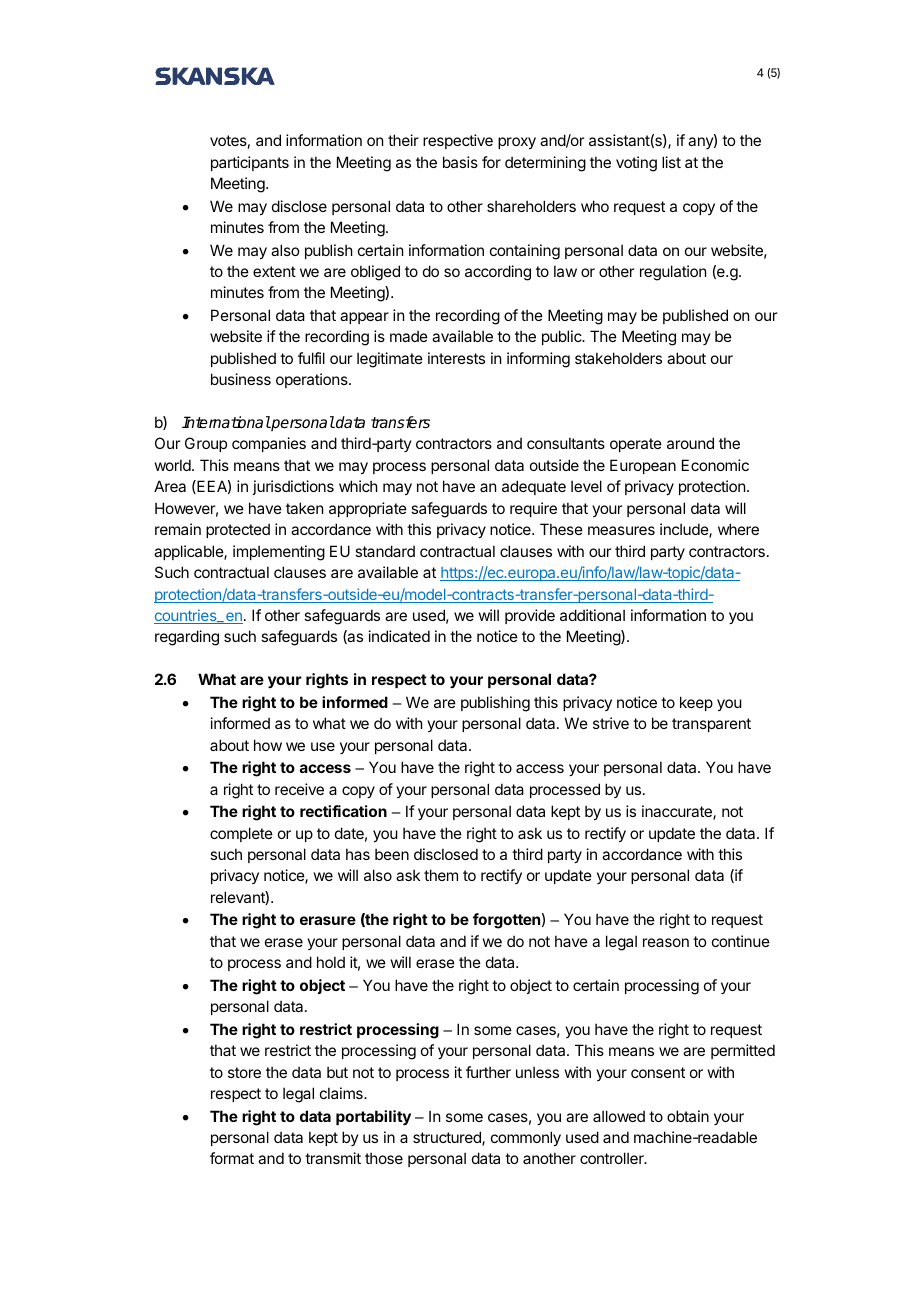 This screenshot has width=924, height=1308. I want to click on basis, so click(460, 162).
